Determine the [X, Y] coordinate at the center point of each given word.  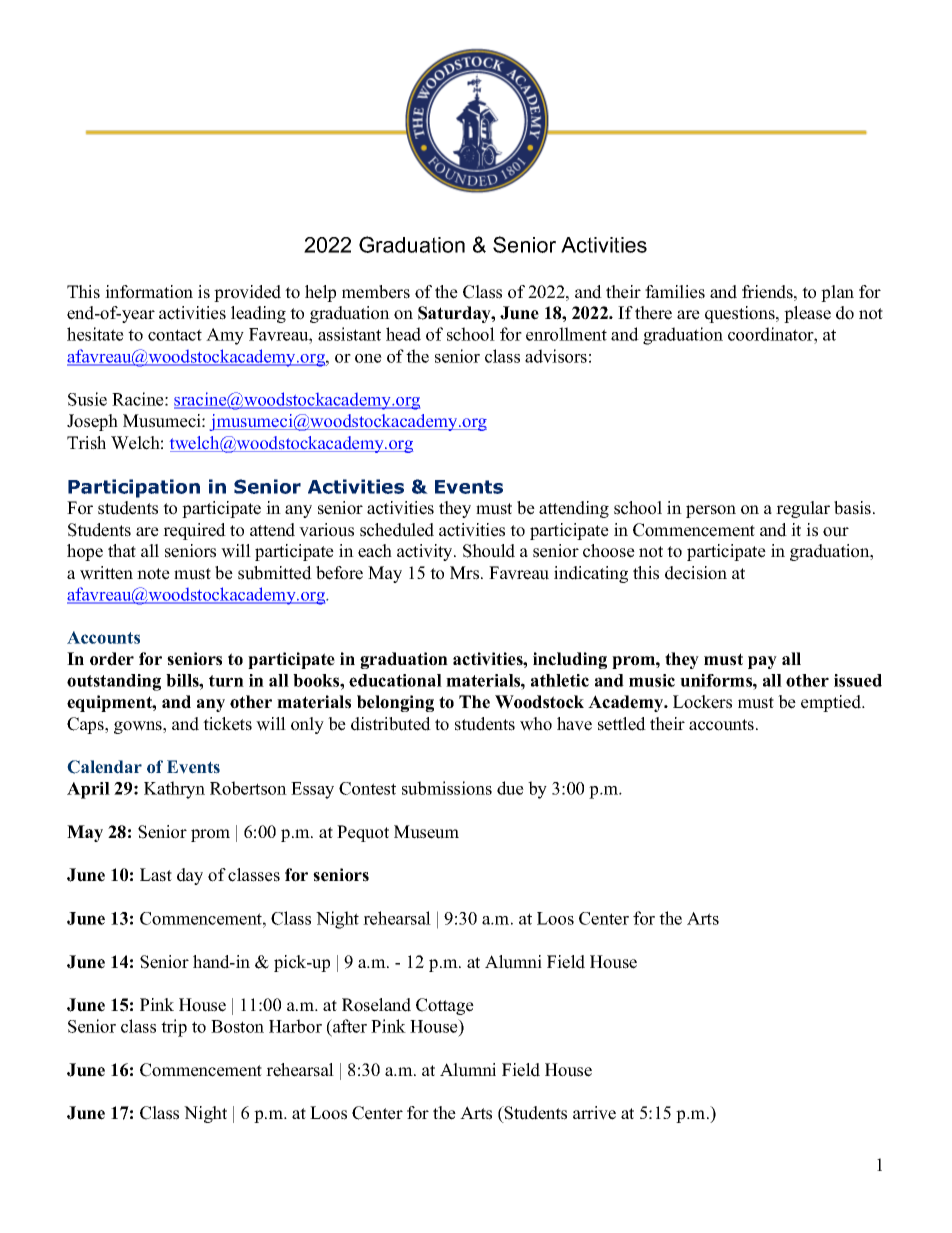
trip [174, 1028]
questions [741, 314]
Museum [426, 832]
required [194, 531]
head [403, 334]
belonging [395, 703]
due [510, 788]
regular [803, 509]
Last [156, 875]
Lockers [702, 702]
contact [175, 335]
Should [489, 551]
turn [226, 681]
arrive [594, 1113]
